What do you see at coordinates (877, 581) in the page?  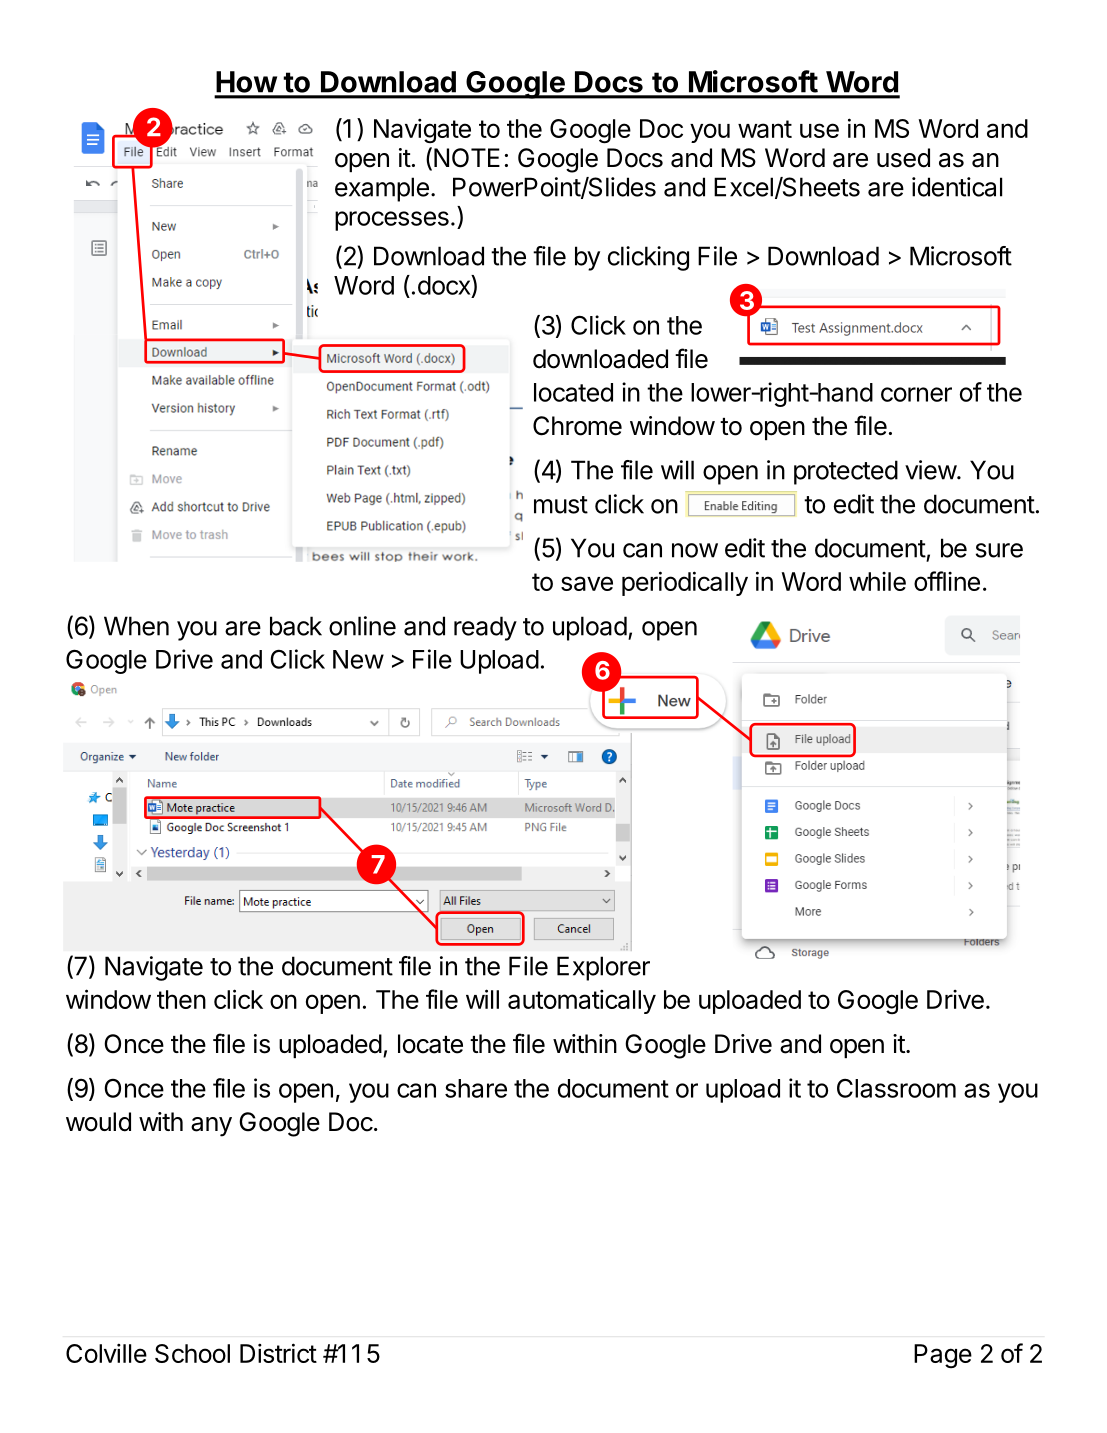 I see `while` at bounding box center [877, 581].
